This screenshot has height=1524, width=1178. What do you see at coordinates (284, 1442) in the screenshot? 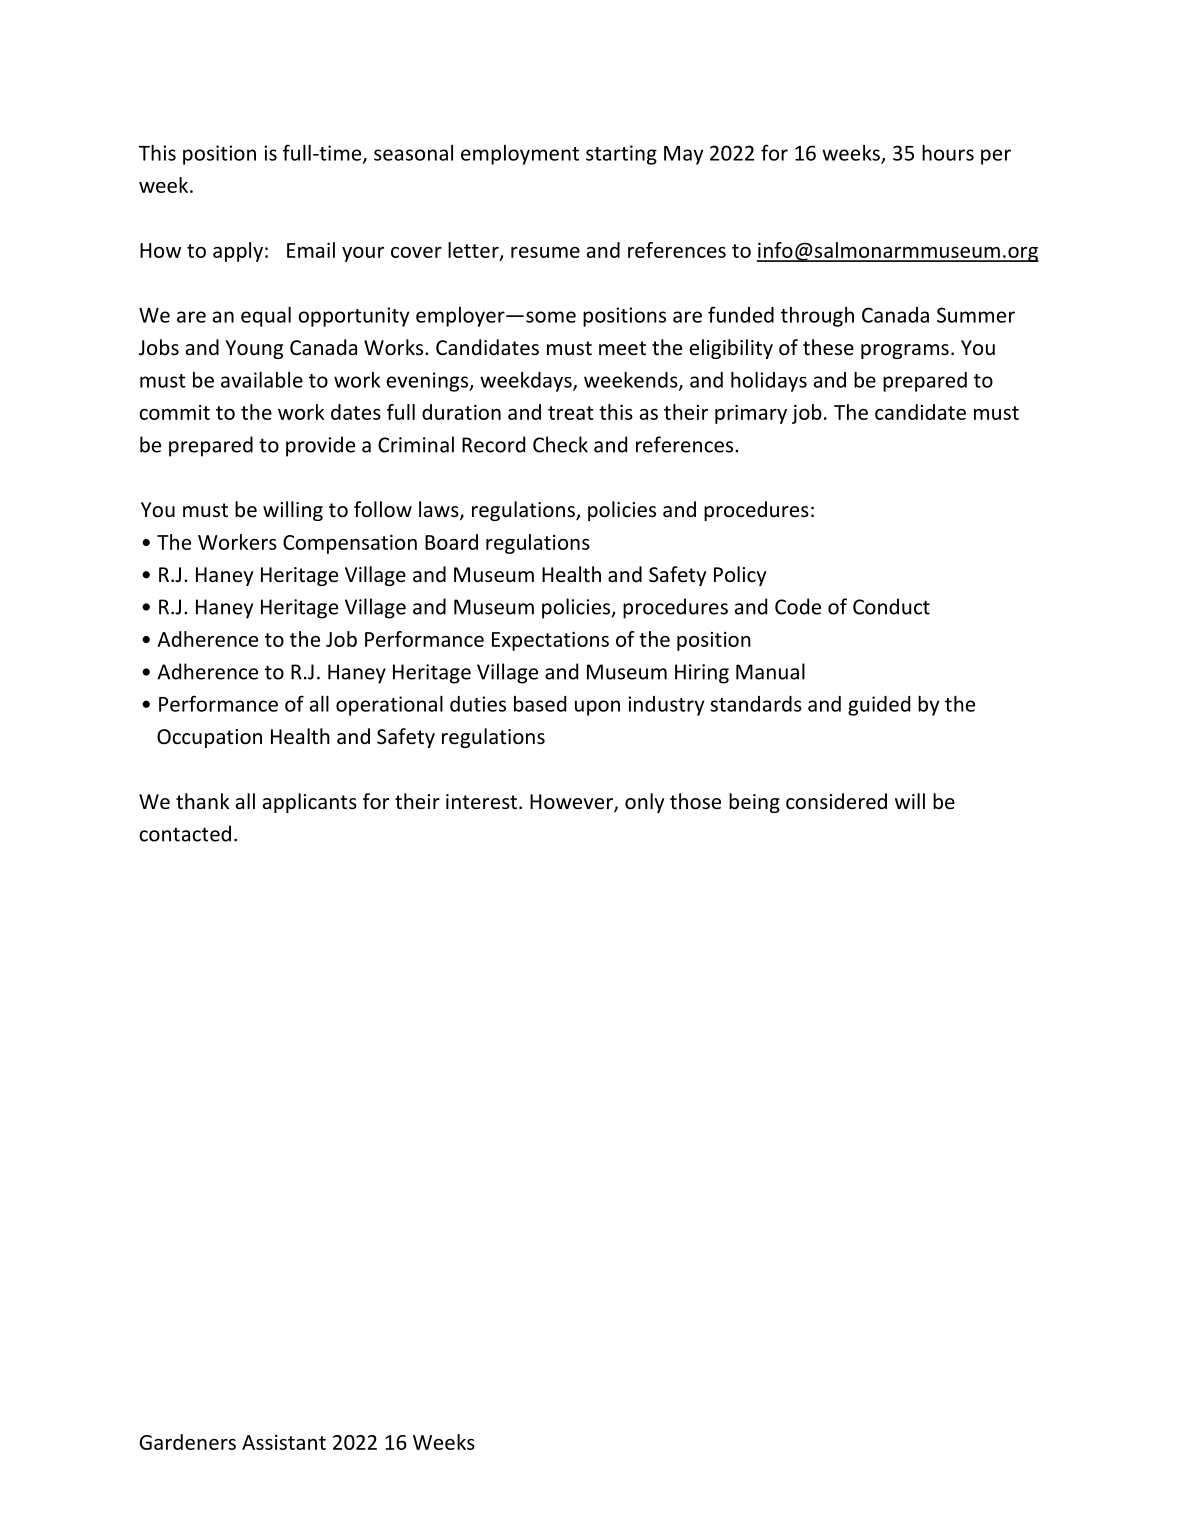
I see `Assistant` at bounding box center [284, 1442].
